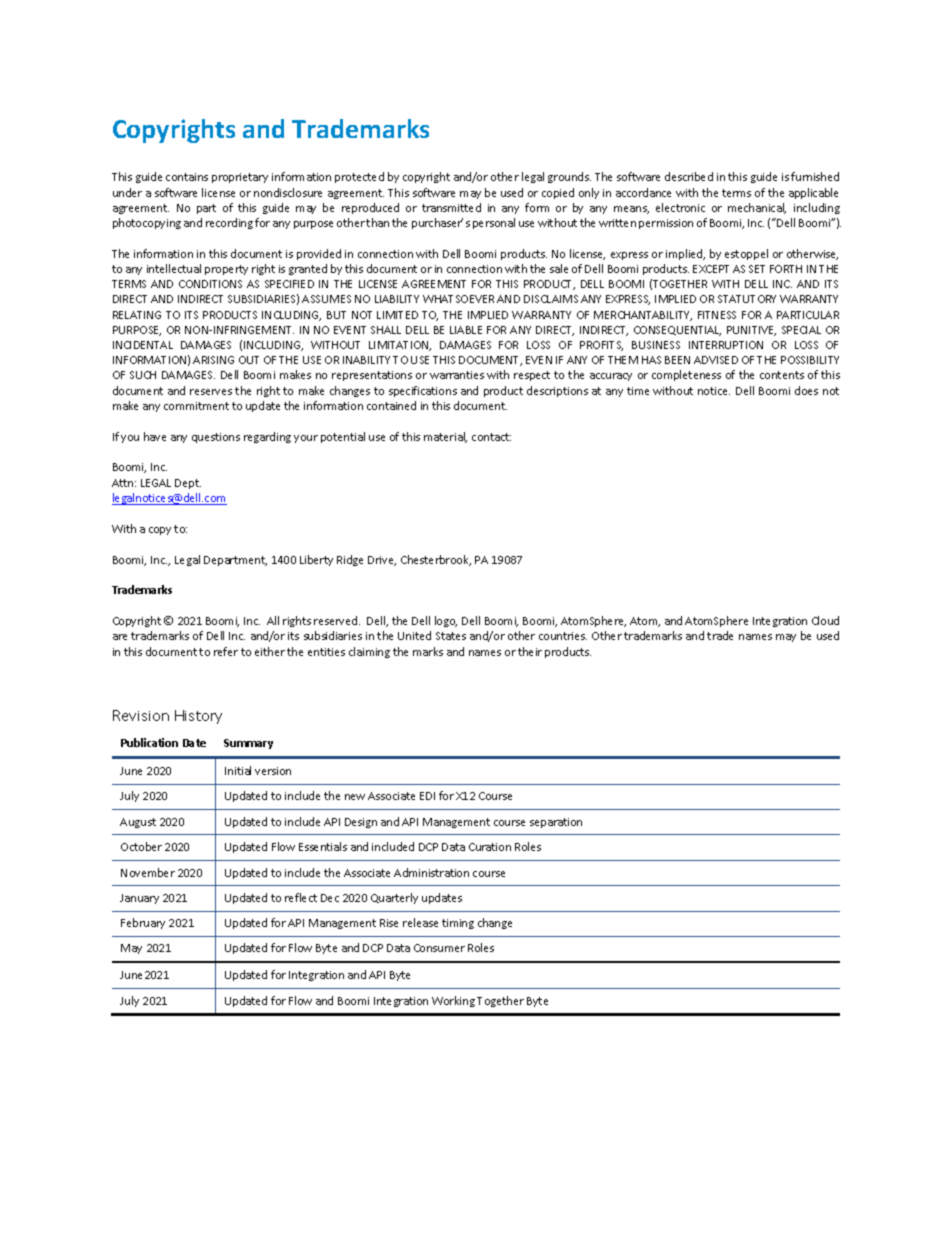  I want to click on does, so click(806, 390).
